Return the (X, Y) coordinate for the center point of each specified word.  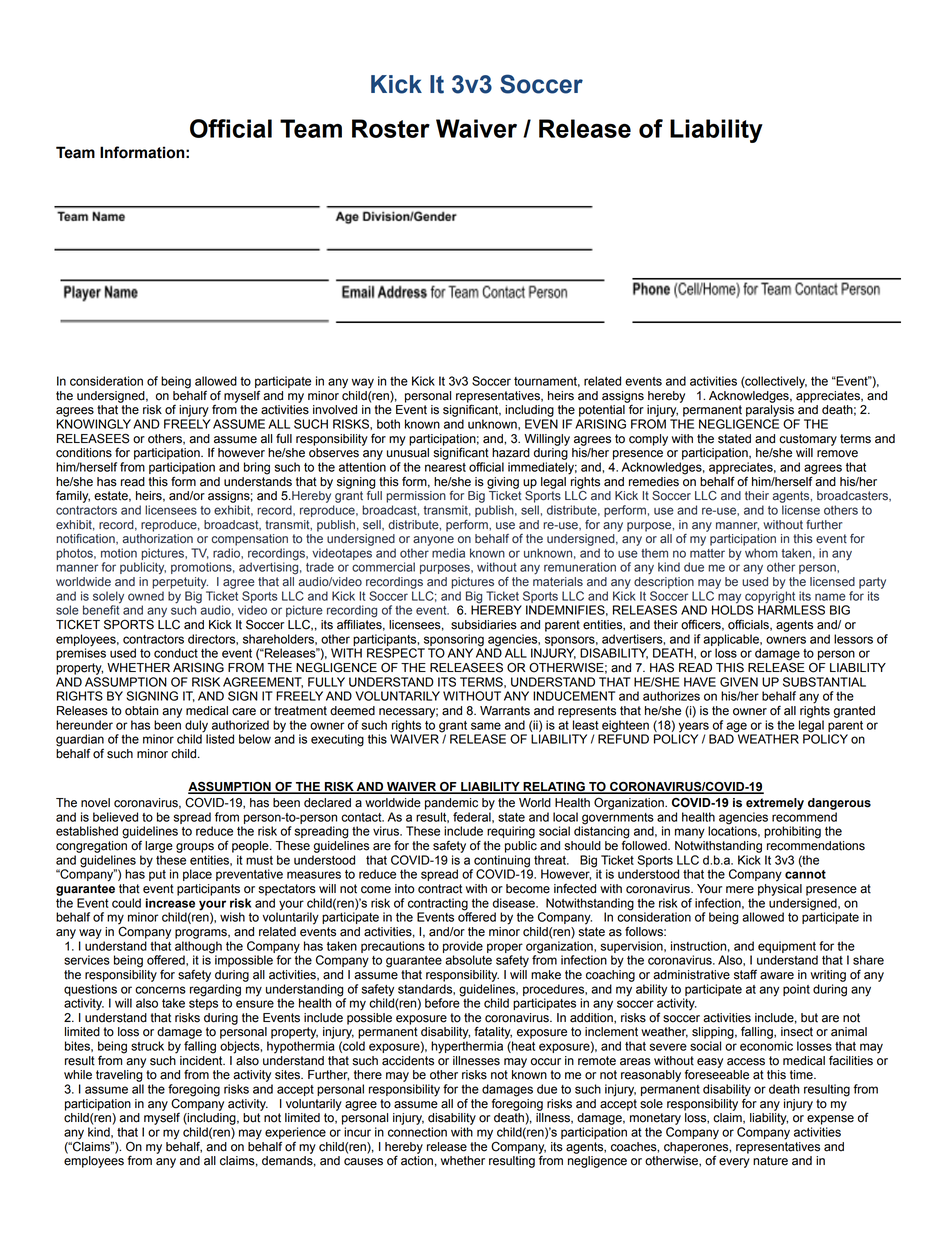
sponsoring (454, 640)
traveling (119, 1076)
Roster (391, 128)
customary (808, 440)
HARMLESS (791, 609)
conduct (176, 653)
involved (335, 410)
